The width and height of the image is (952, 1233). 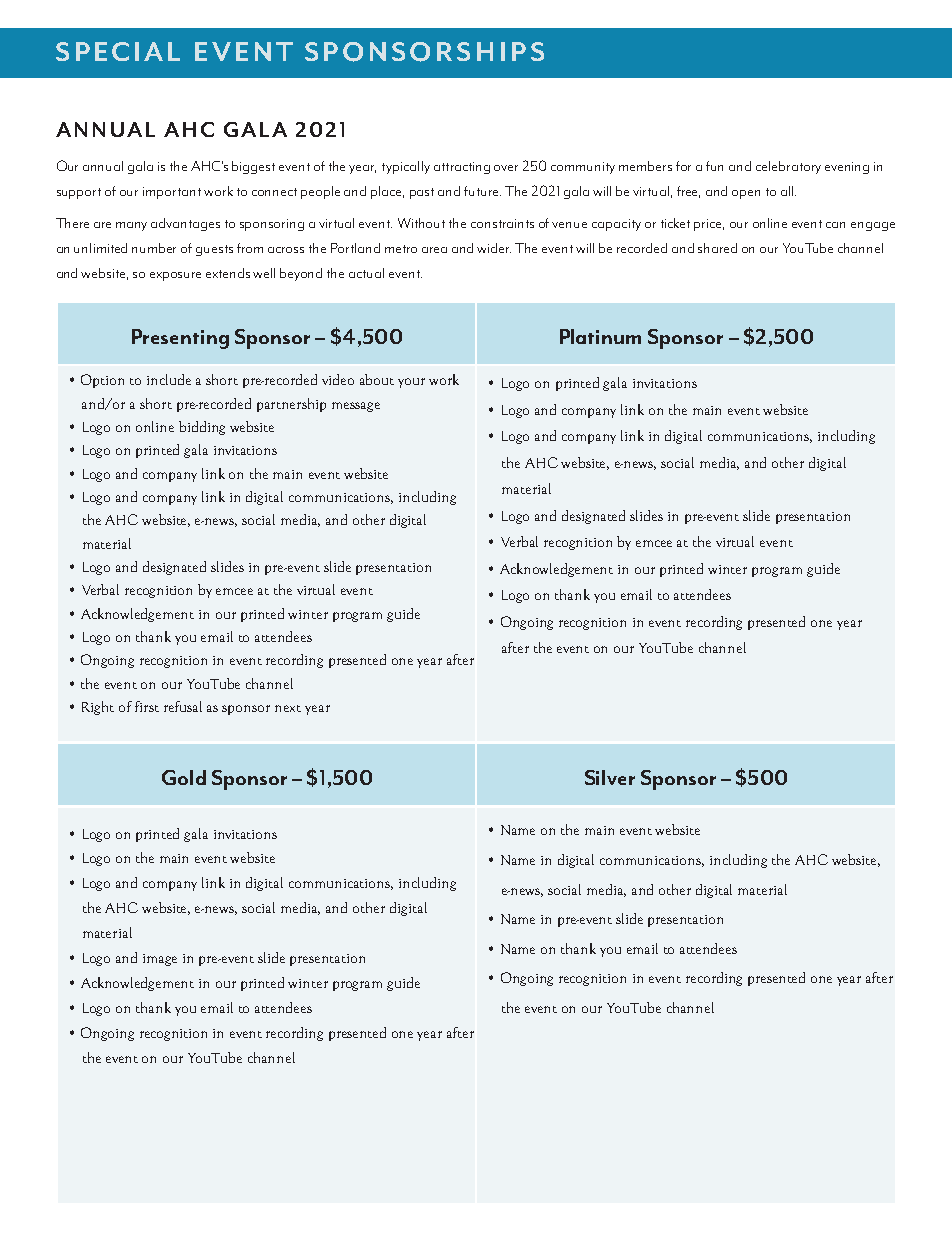 I want to click on Gold, so click(x=184, y=777).
